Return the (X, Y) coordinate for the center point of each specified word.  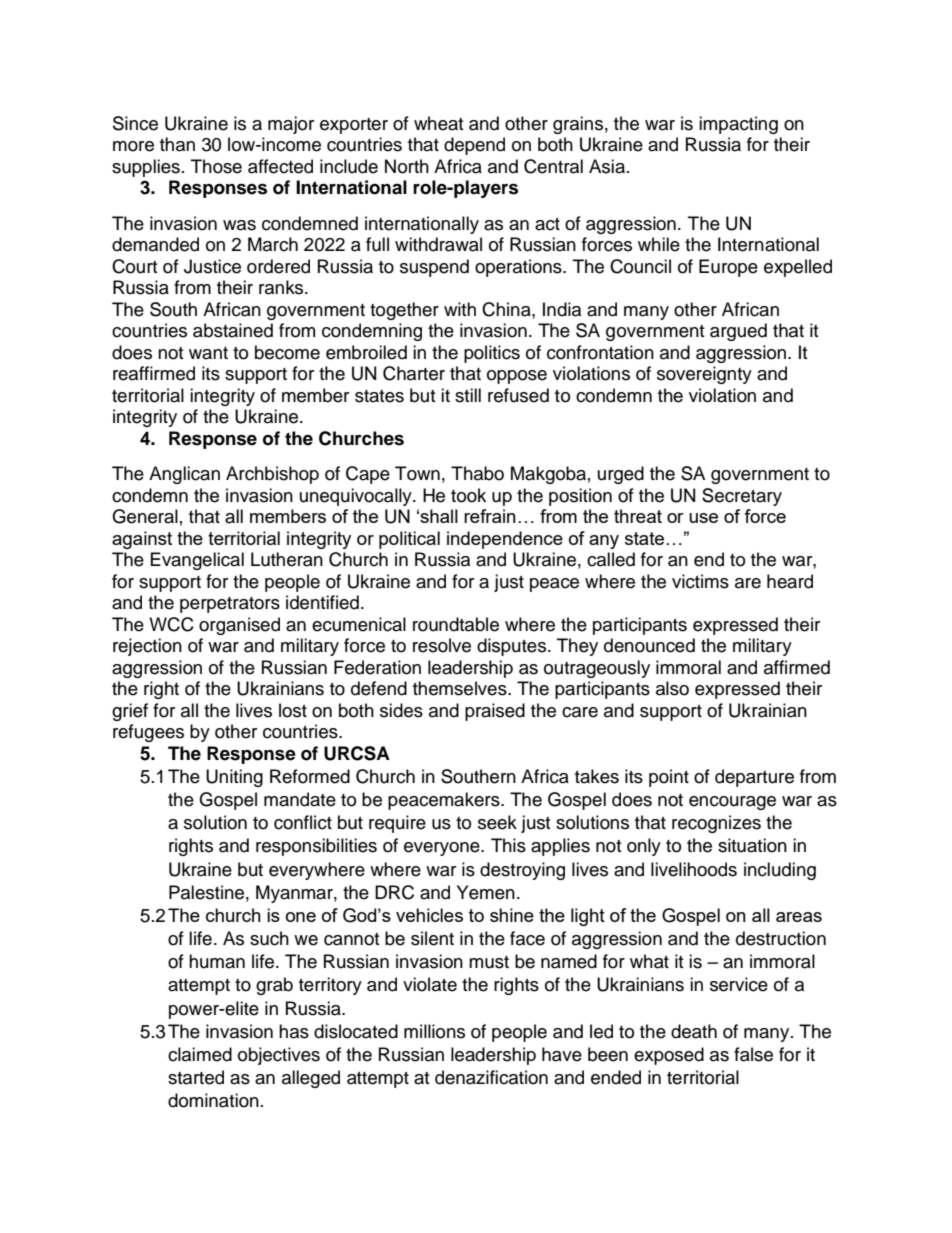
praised (495, 712)
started (196, 1077)
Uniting (234, 778)
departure (754, 778)
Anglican (184, 475)
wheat (438, 123)
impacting (738, 125)
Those (216, 166)
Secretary (742, 497)
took (468, 495)
